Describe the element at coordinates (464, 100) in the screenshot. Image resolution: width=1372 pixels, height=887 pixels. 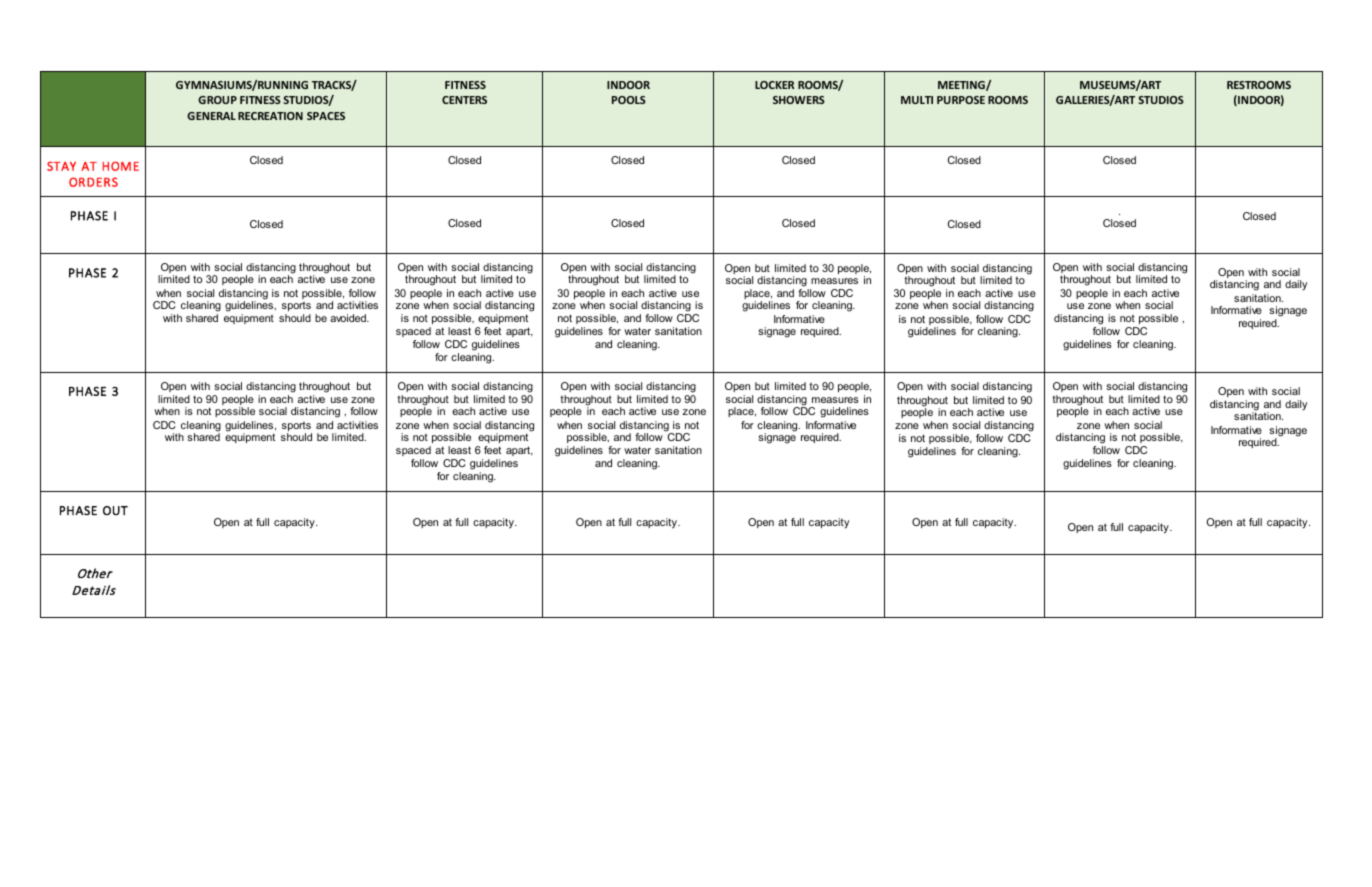
I see `CENTERS` at that location.
